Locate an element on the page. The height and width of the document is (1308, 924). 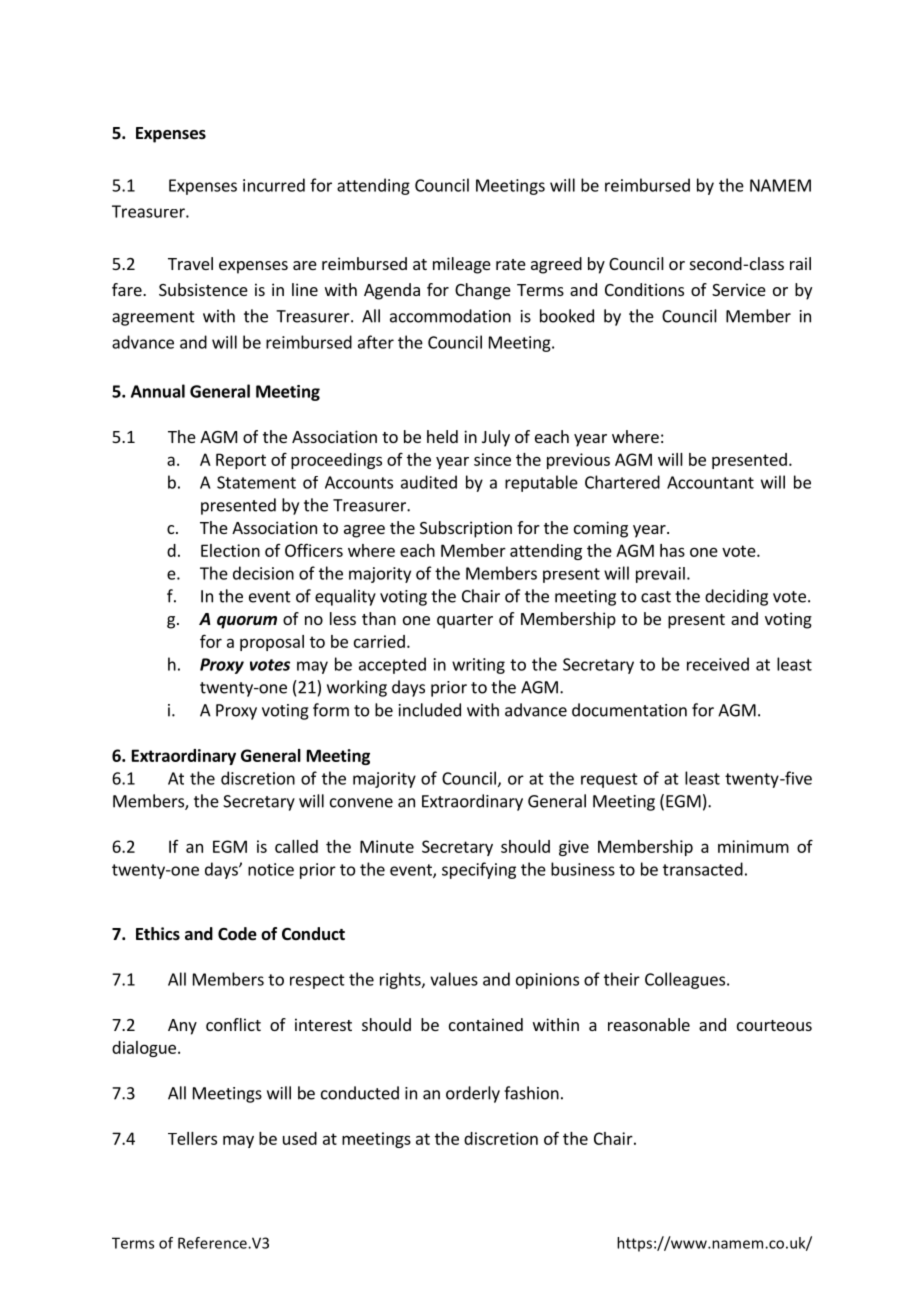
specifying is located at coordinates (479, 870).
